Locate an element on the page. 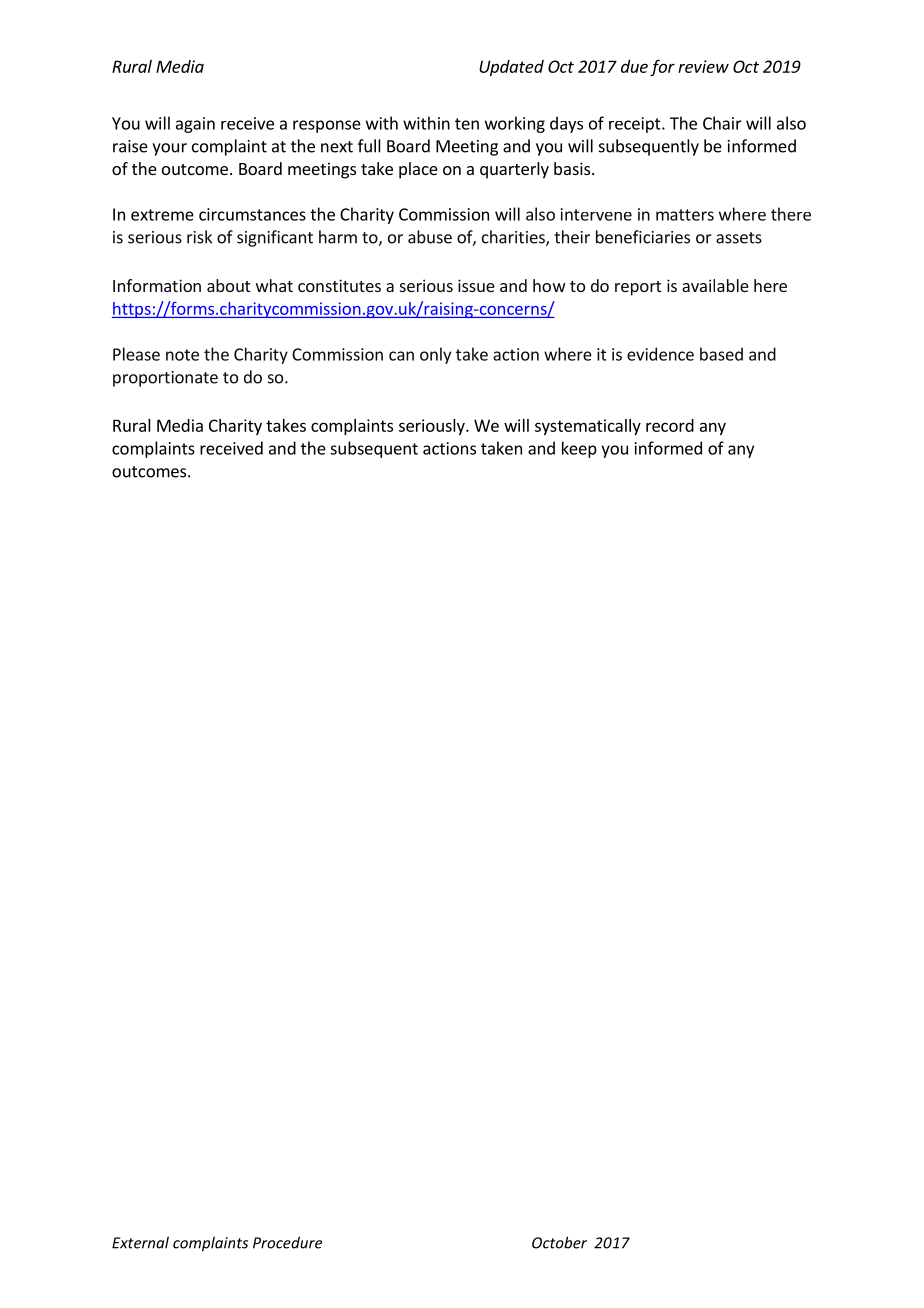  only is located at coordinates (435, 355).
